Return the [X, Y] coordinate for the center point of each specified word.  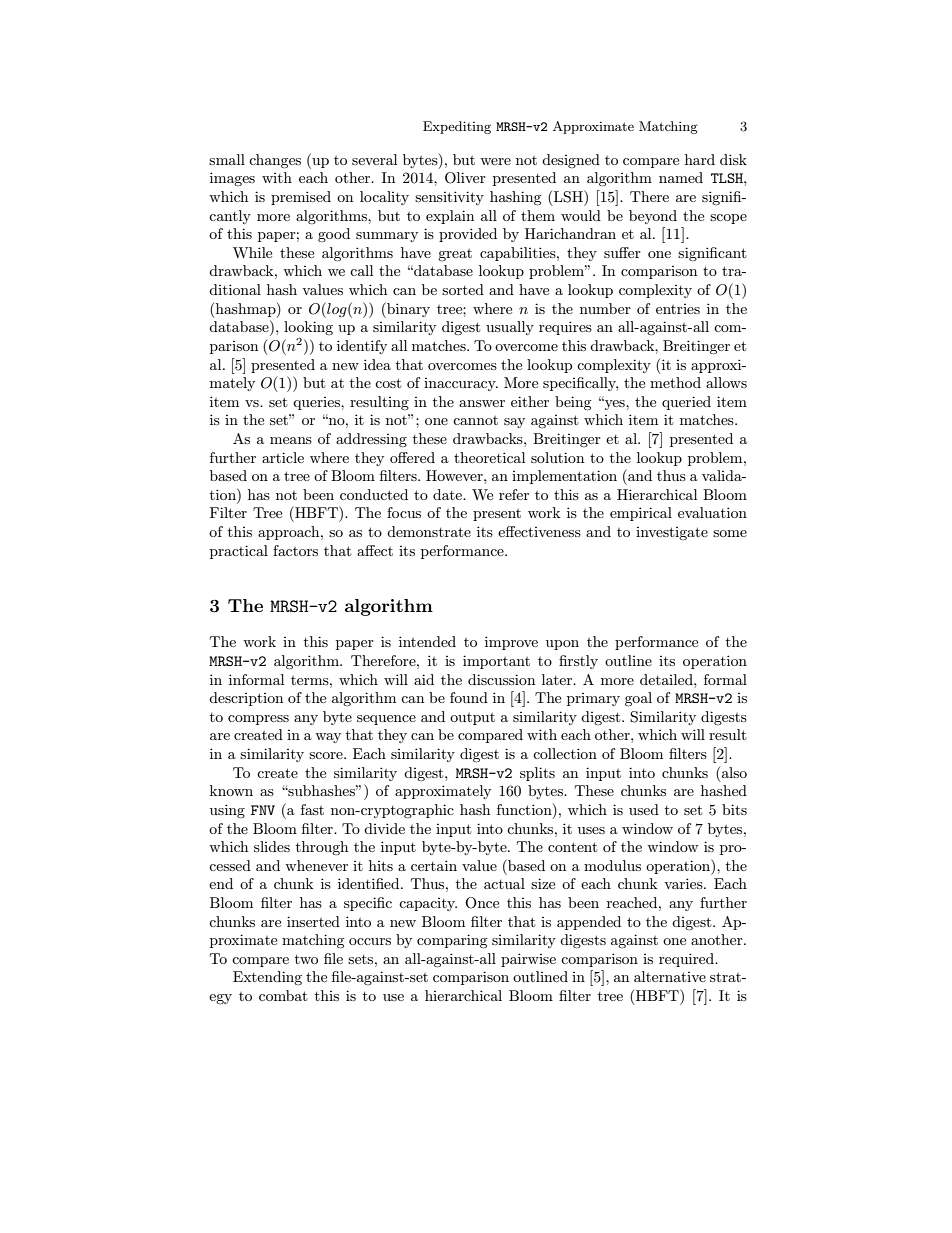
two [306, 959]
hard [700, 159]
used [644, 809]
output [472, 719]
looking [308, 328]
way [328, 738]
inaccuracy [461, 384]
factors [295, 550]
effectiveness [539, 531]
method [675, 382]
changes [275, 161]
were [495, 161]
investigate [672, 533]
